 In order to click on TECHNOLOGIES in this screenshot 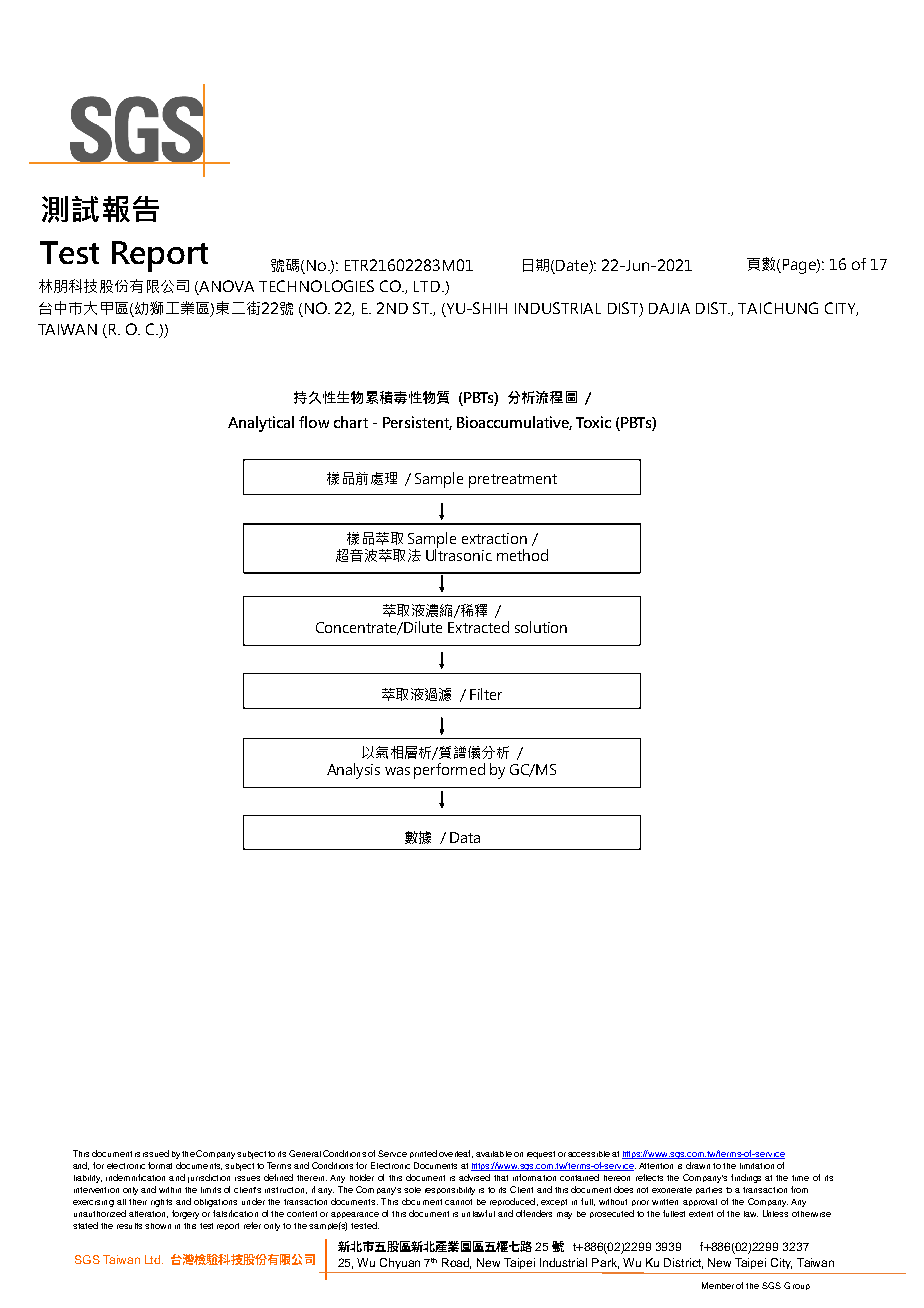, I will do `click(316, 286)`.
